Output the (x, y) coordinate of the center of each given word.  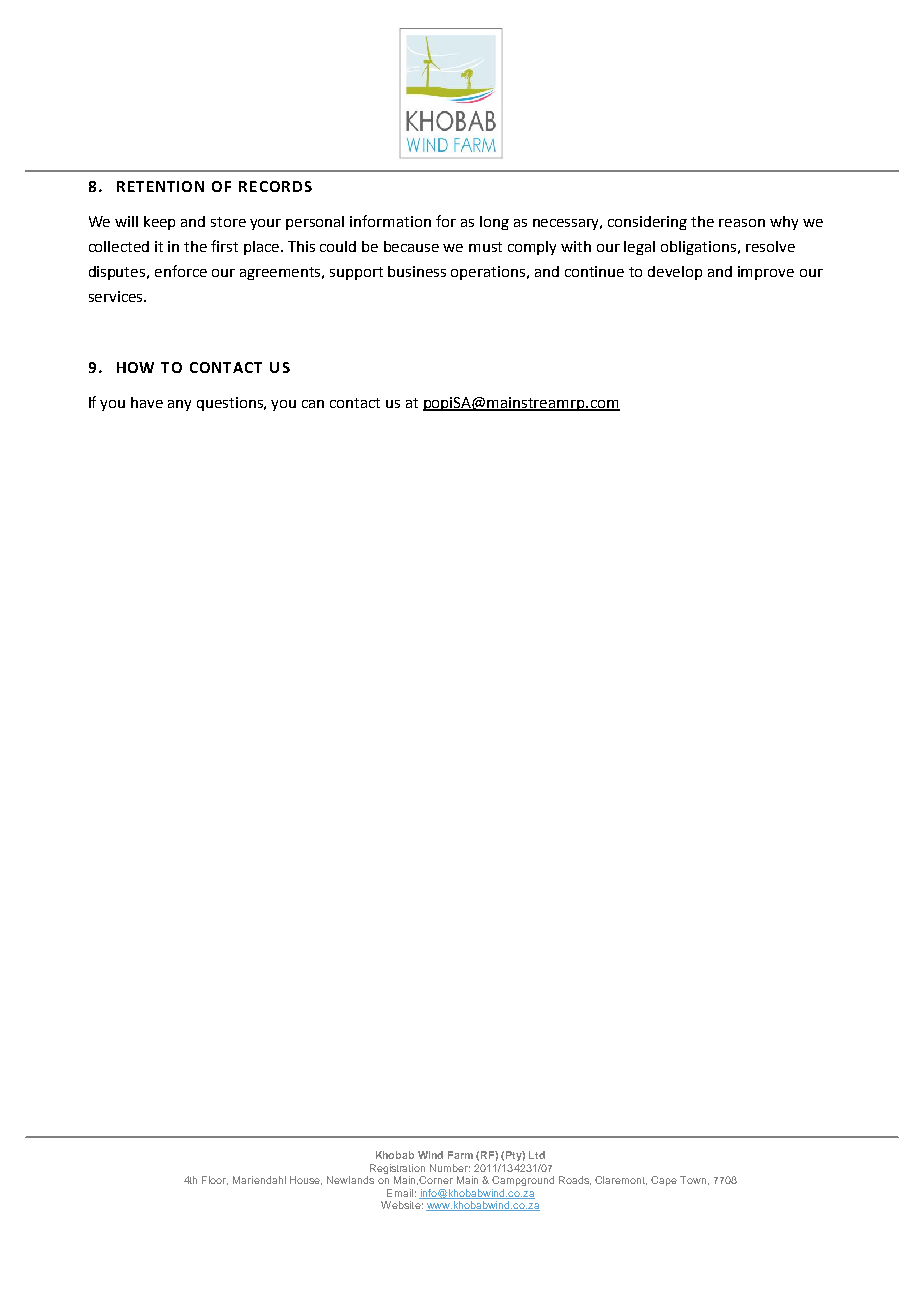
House (306, 1180)
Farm (460, 1155)
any (179, 405)
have (147, 402)
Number (450, 1168)
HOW (135, 367)
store (228, 222)
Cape (664, 1181)
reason (742, 223)
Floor (215, 1180)
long (494, 223)
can (313, 404)
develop (675, 273)
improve (766, 273)
